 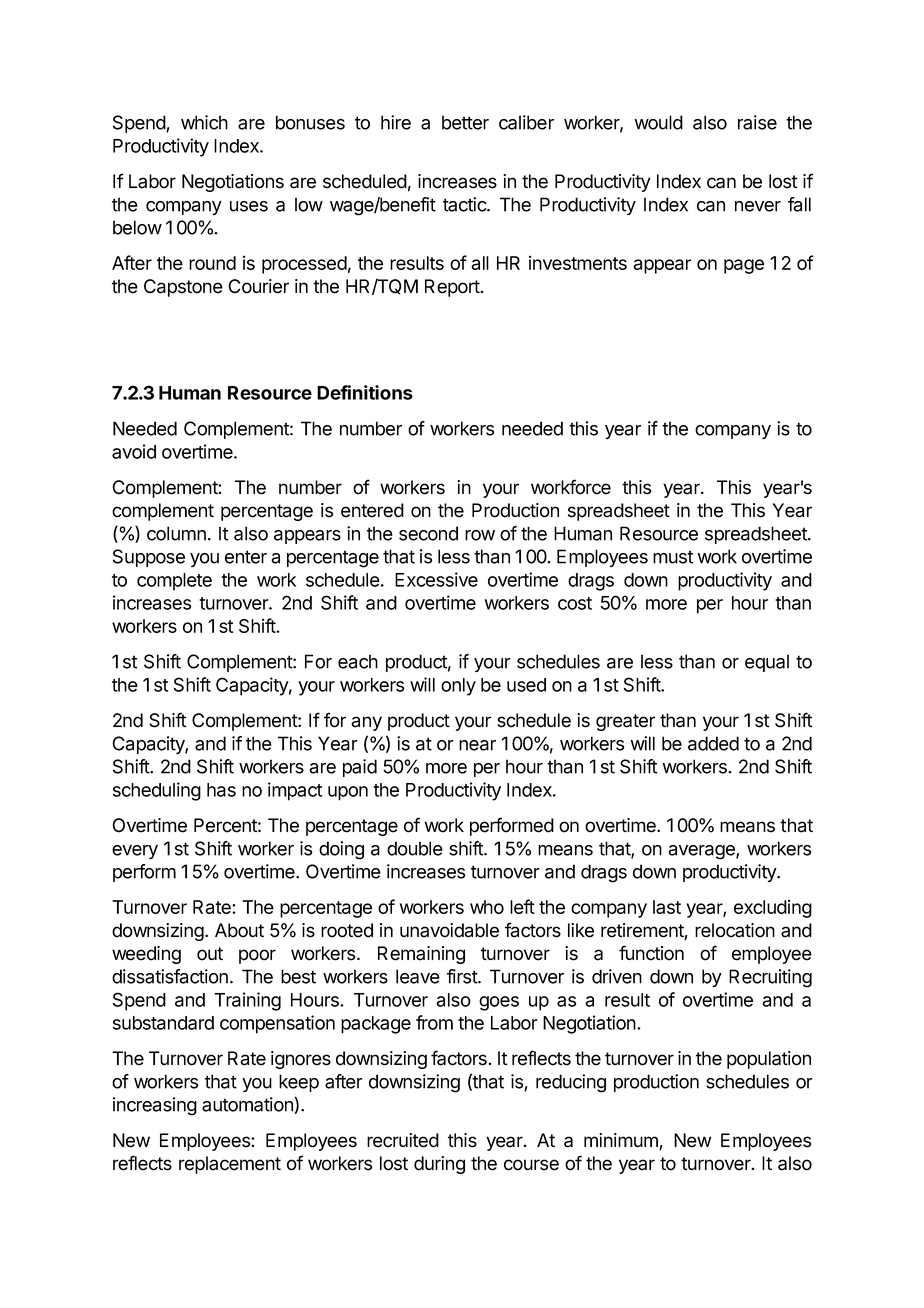 I want to click on Definitions, so click(x=365, y=392).
